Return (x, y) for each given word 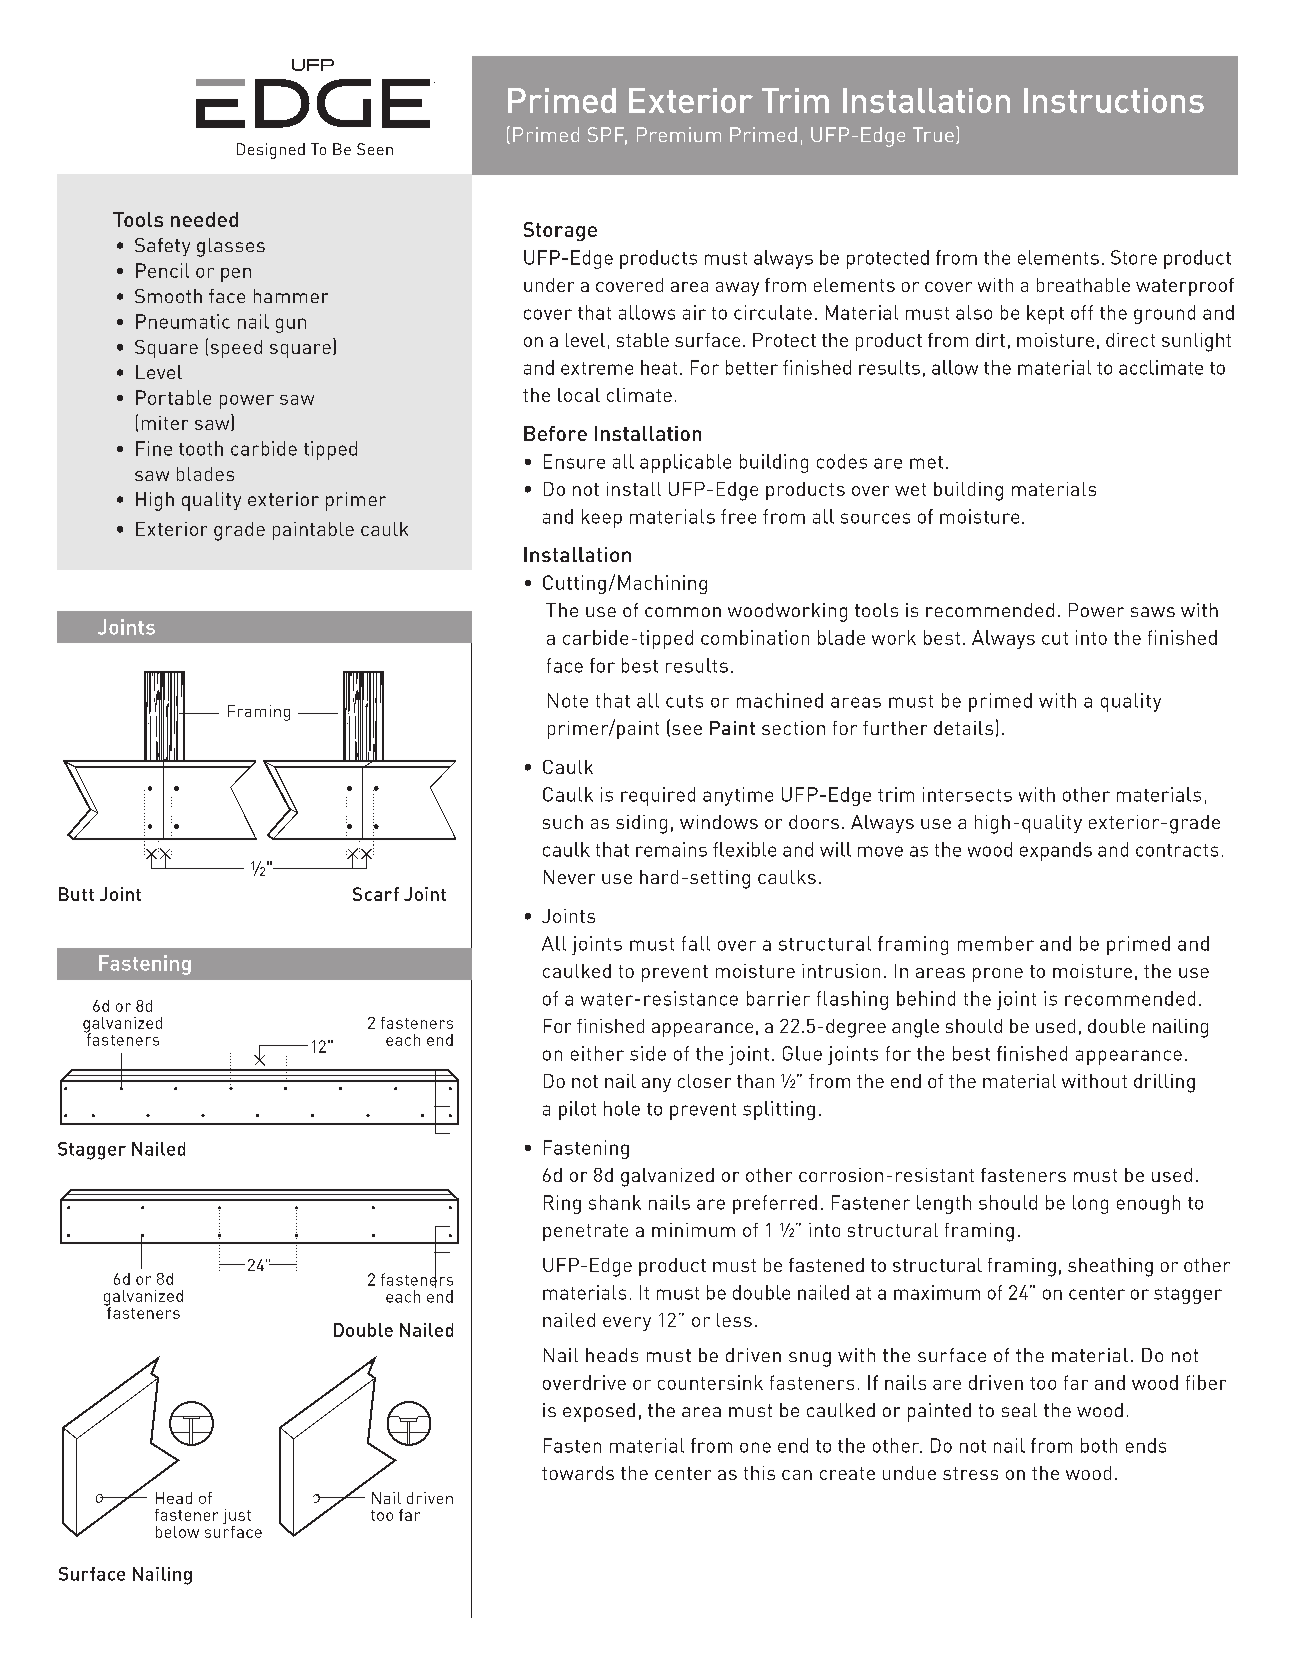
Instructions (1114, 100)
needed (204, 219)
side (648, 1053)
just (237, 1518)
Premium (679, 134)
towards (578, 1473)
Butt (76, 894)
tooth (201, 448)
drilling (1164, 1083)
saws (1153, 612)
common (683, 612)
